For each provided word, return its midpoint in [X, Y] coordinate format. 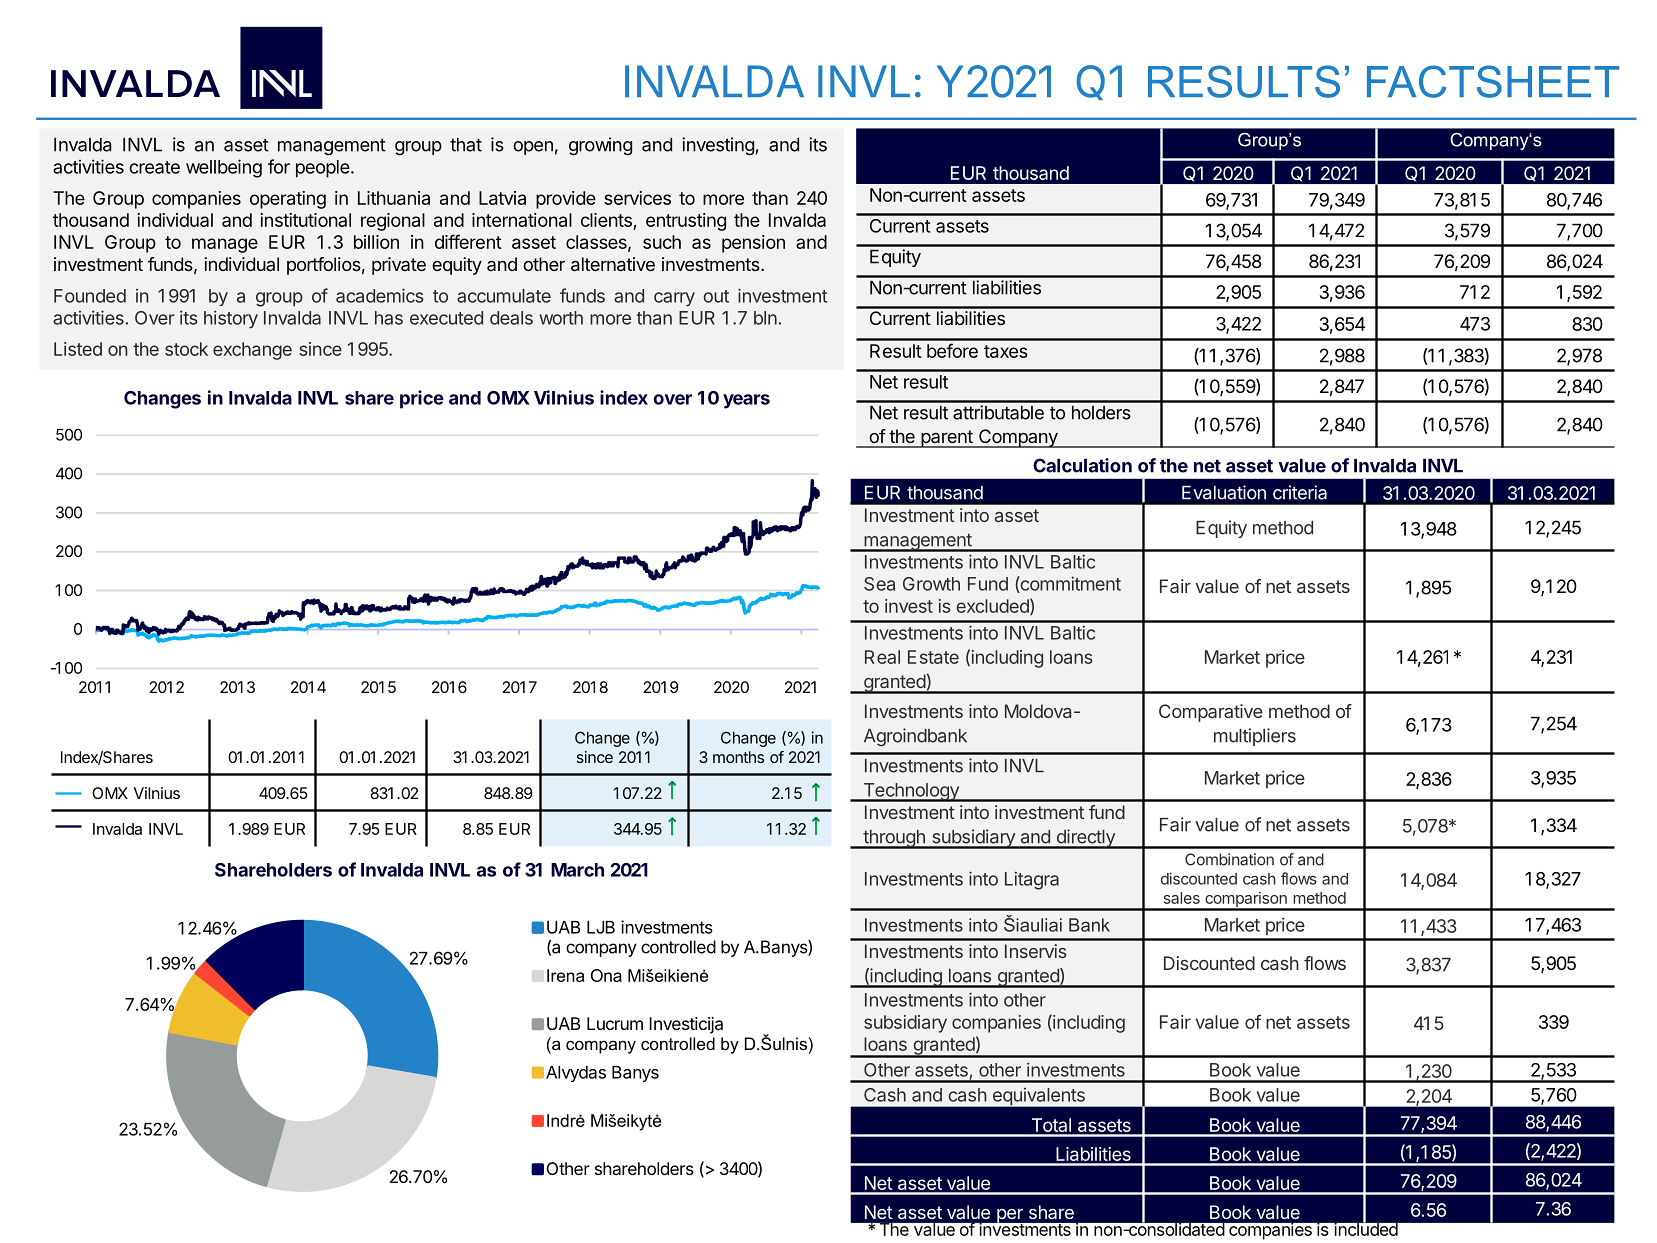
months [738, 757]
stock [186, 349]
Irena [566, 975]
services [637, 198]
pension [753, 244]
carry [674, 299]
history [231, 319]
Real [882, 657]
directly [1085, 839]
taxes [1006, 351]
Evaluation [1224, 492]
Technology [911, 792]
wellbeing [224, 168]
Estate [933, 657]
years [746, 401]
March [577, 870]
